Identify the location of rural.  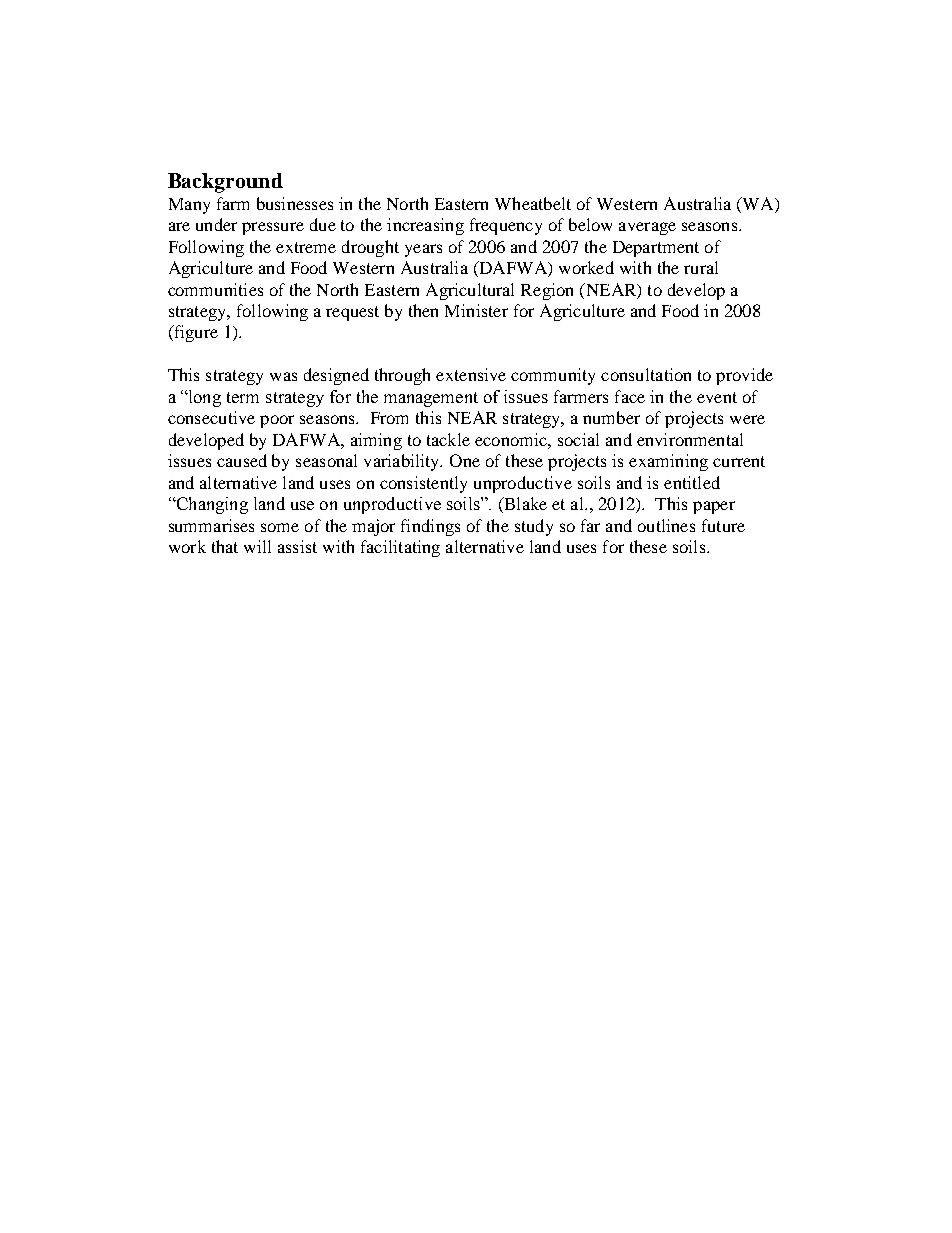
(701, 267).
